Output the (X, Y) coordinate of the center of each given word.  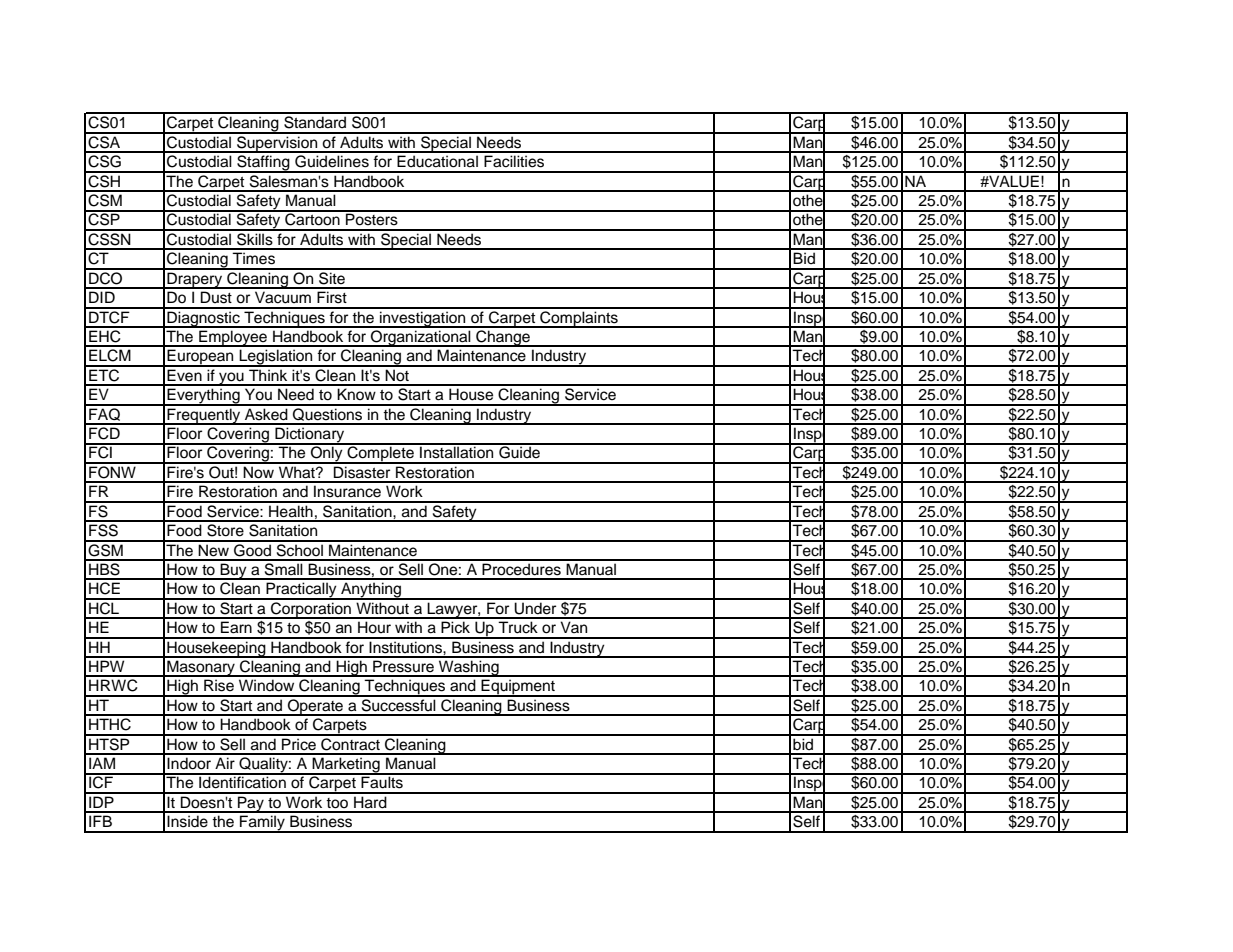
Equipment (518, 688)
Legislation (276, 358)
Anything (371, 591)
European (201, 358)
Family (262, 824)
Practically (301, 591)
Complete (380, 454)
